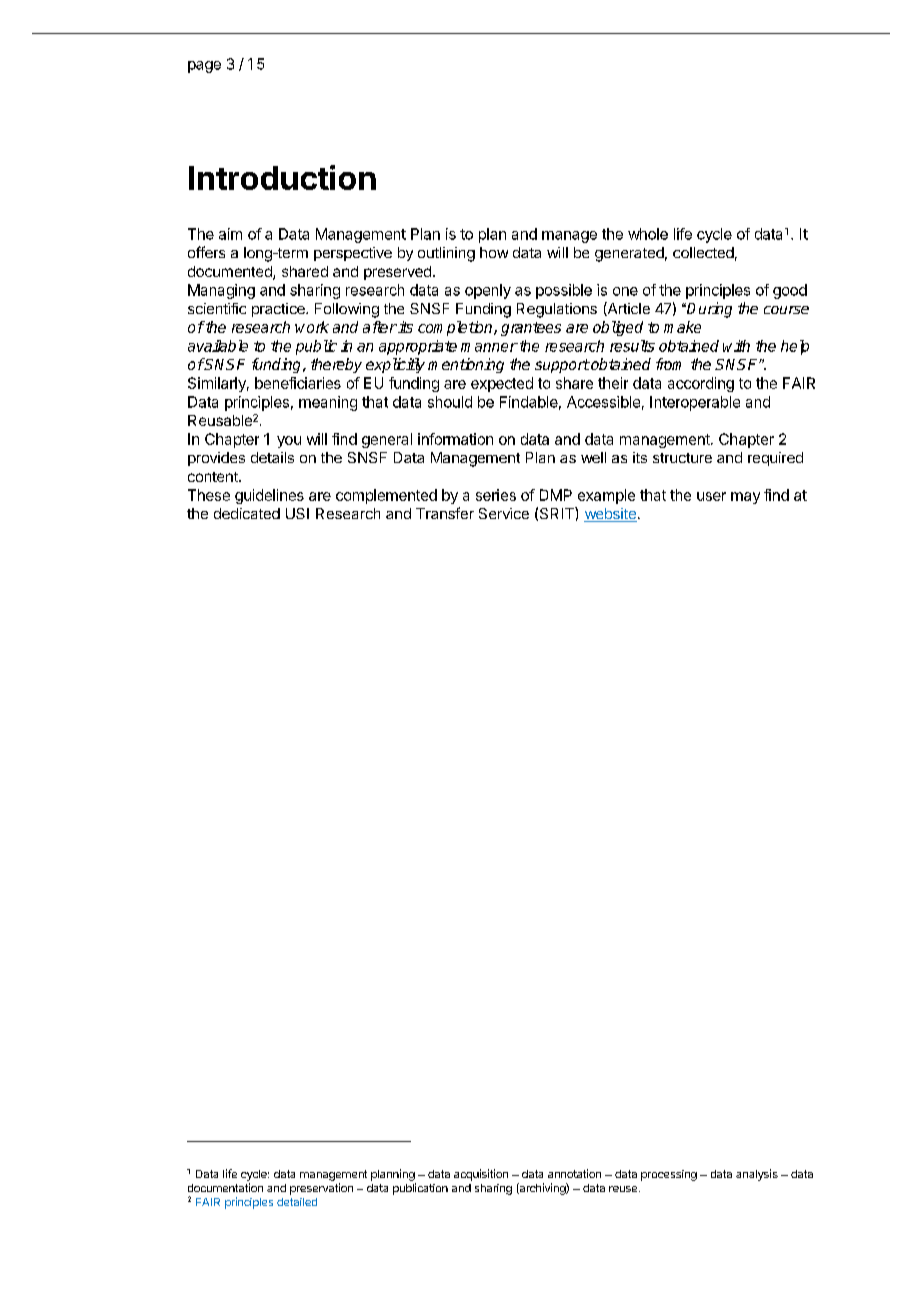 The height and width of the document is (1308, 924). Describe the element at coordinates (247, 513) in the document. I see `dedicated` at that location.
